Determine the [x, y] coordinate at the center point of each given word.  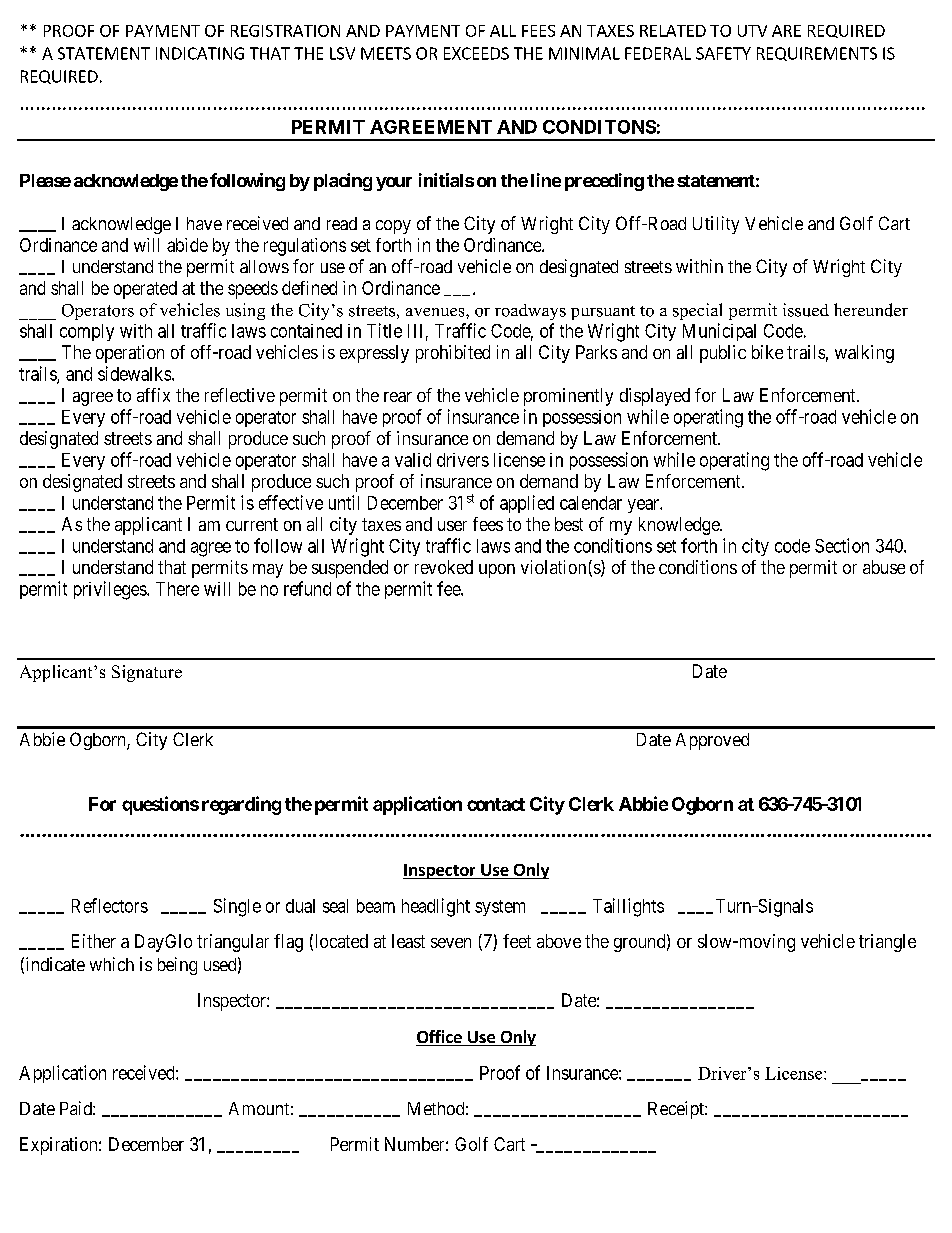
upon [497, 571]
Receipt [677, 1110]
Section [842, 545]
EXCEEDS [476, 53]
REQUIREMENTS [817, 54]
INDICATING [200, 53]
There [177, 589]
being [177, 966]
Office [440, 1038]
